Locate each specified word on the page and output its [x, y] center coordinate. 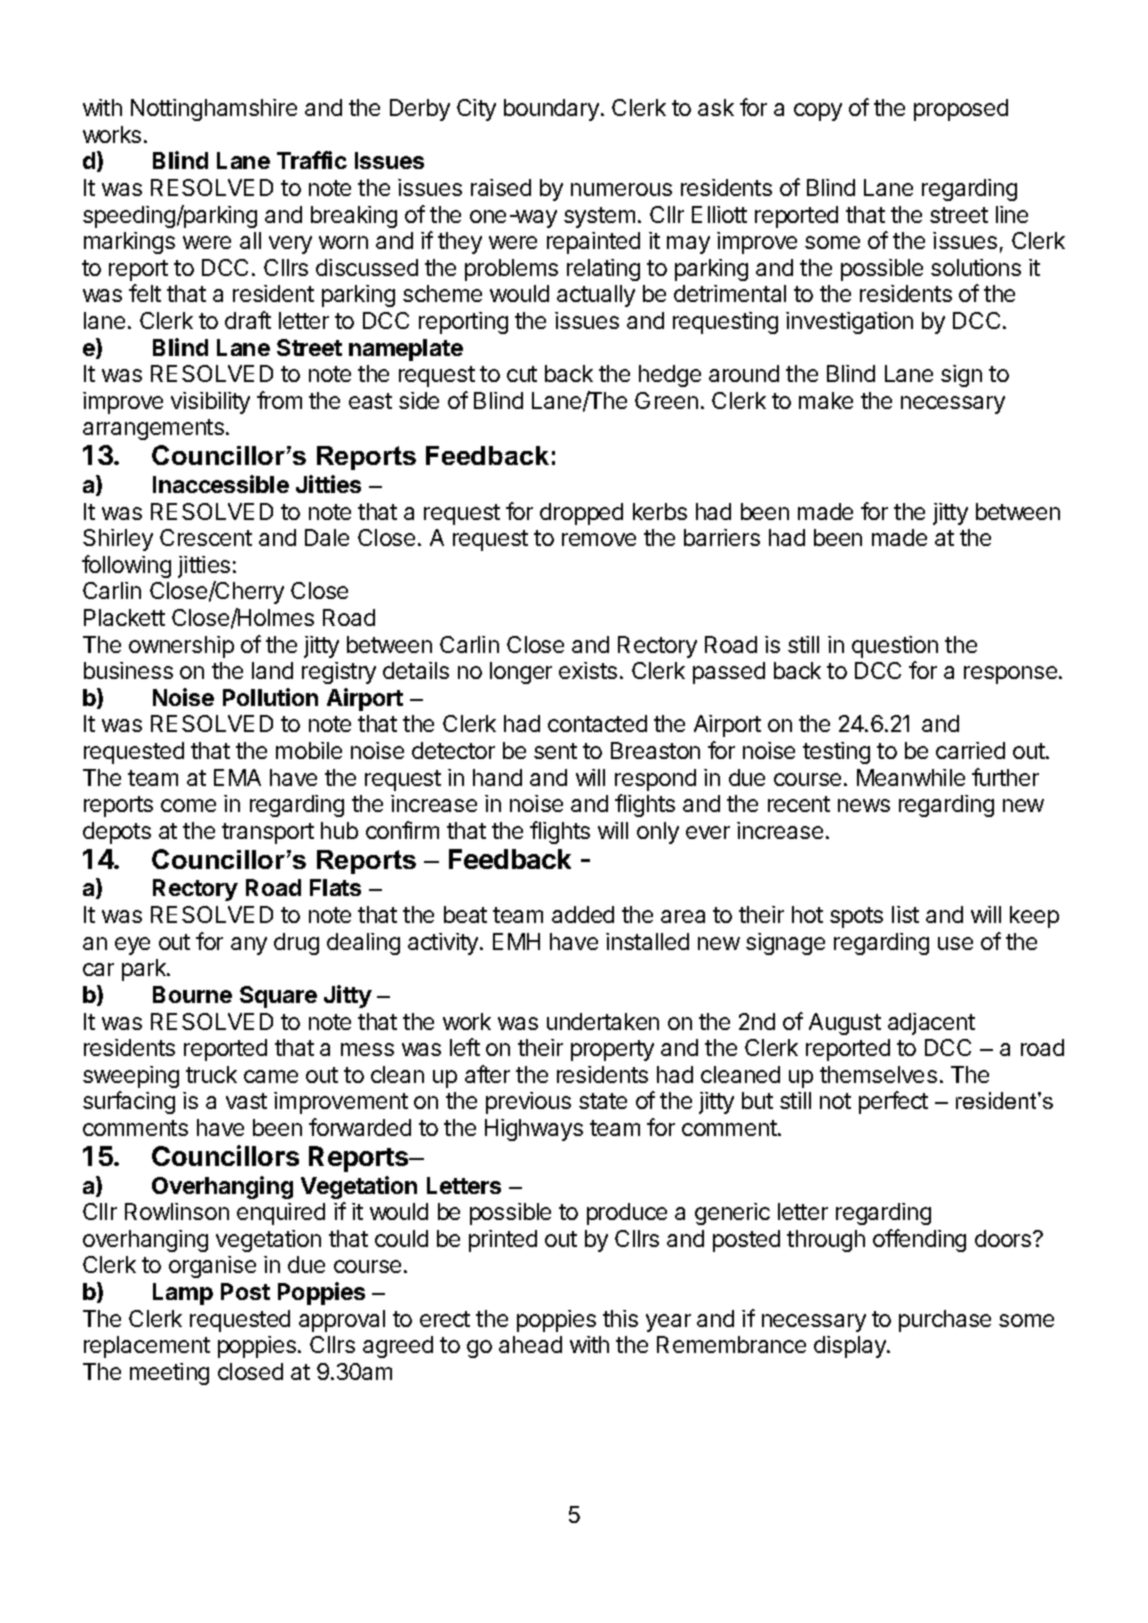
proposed [961, 110]
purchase [945, 1321]
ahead [530, 1344]
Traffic [312, 160]
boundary [551, 110]
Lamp [183, 1294]
